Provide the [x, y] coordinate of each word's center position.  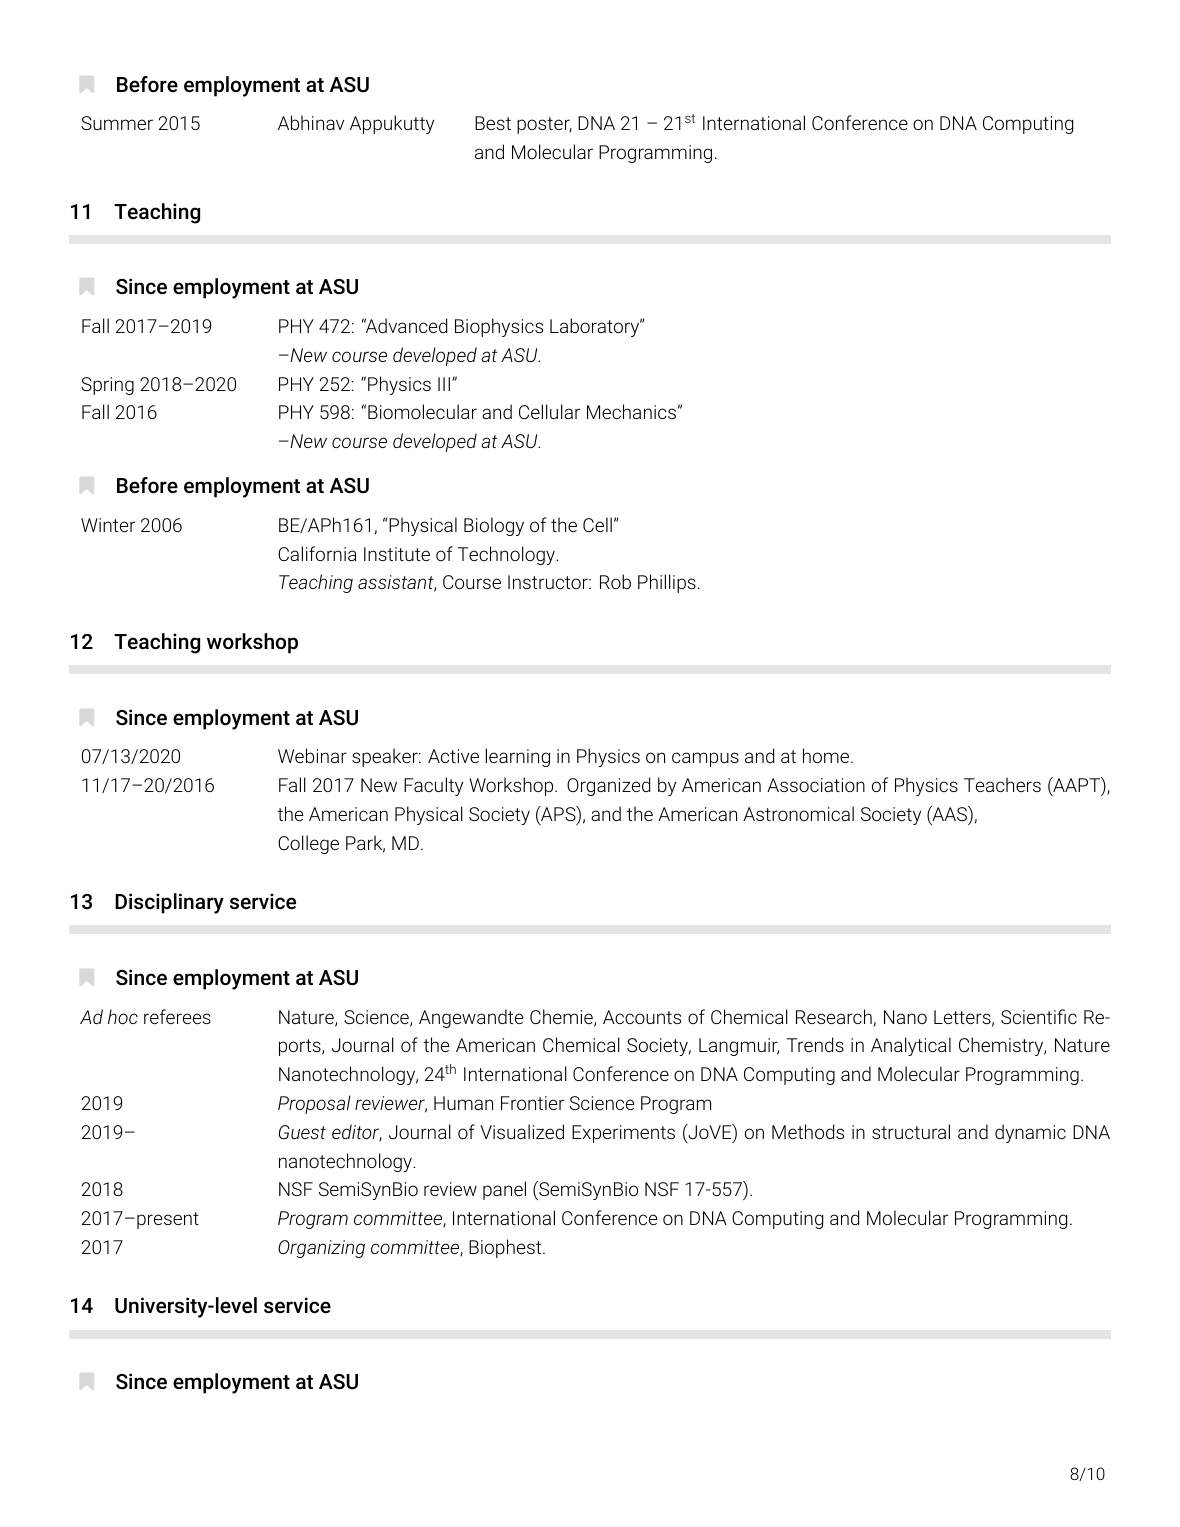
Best [493, 123]
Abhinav [311, 122]
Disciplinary [169, 903]
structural [911, 1131]
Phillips [667, 583]
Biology [494, 526]
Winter [108, 525]
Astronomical [798, 813]
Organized [608, 786]
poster [544, 125]
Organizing [321, 1249]
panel [504, 1190]
